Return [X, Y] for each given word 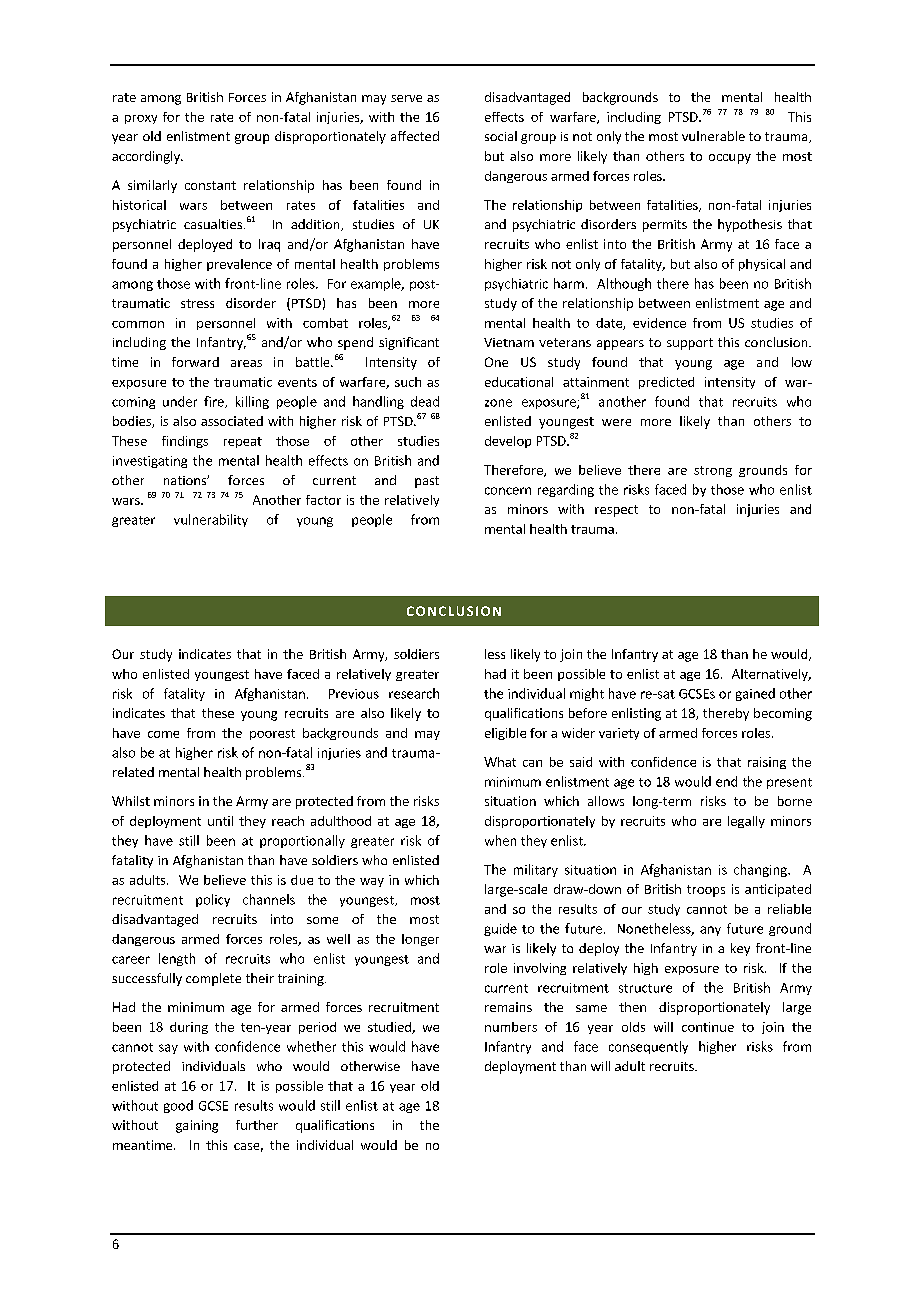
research [414, 693]
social [501, 136]
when [500, 840]
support [690, 344]
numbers [511, 1027]
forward [195, 362]
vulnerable [713, 136]
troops [706, 891]
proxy [141, 119]
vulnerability [211, 520]
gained [755, 694]
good [178, 1106]
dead [425, 401]
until [220, 821]
